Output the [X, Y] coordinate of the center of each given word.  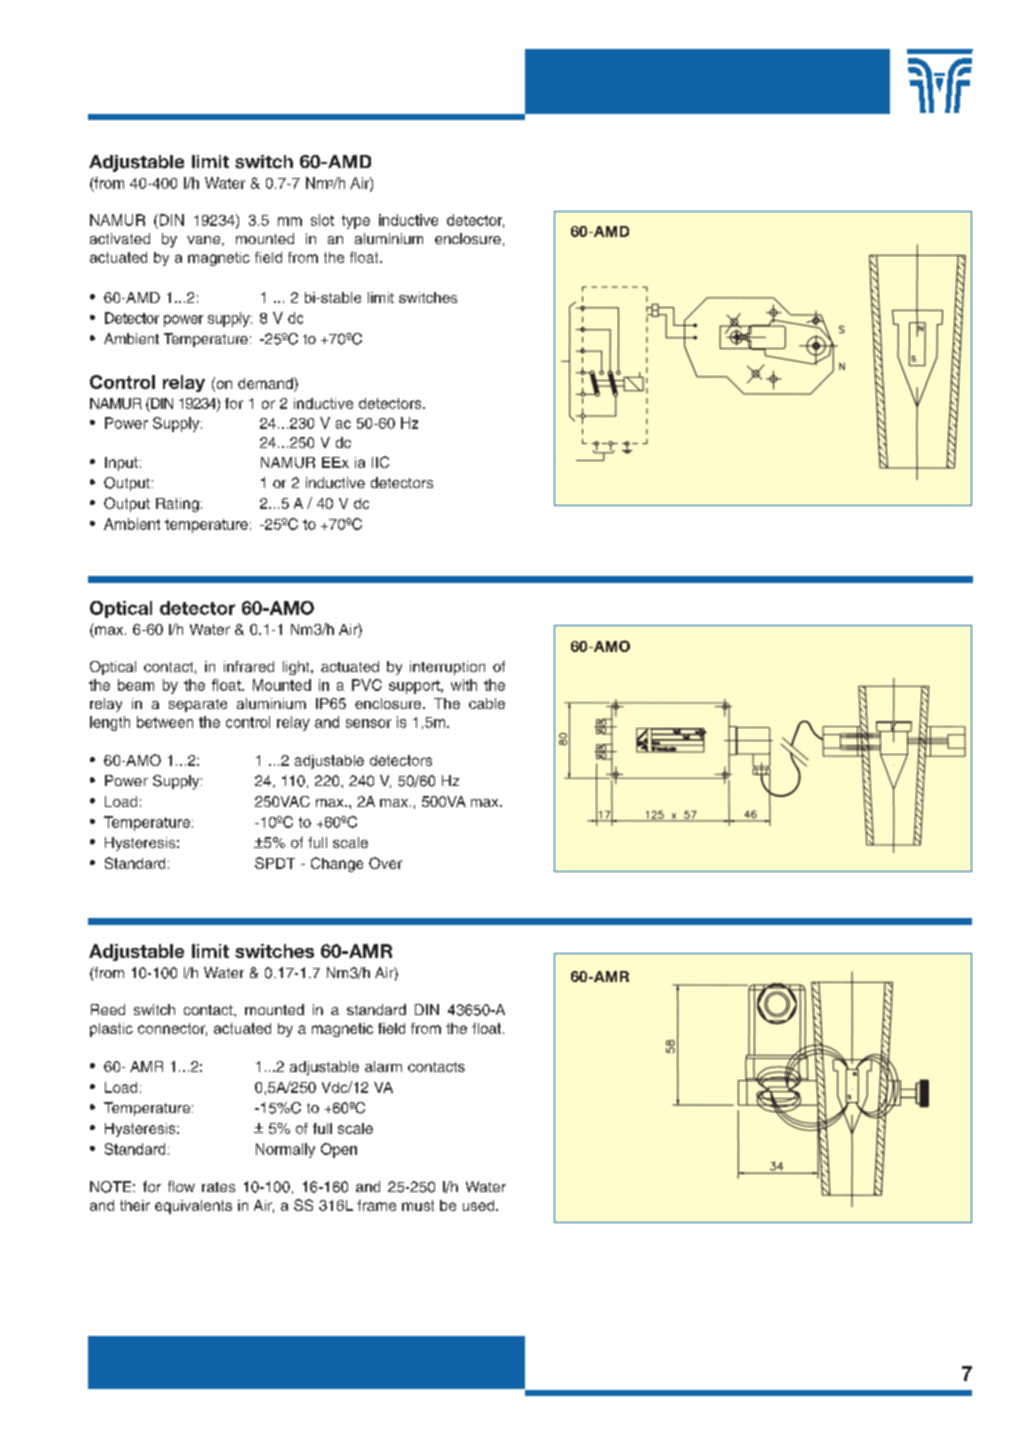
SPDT [275, 863]
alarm [383, 1066]
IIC [380, 462]
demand [266, 383]
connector [172, 1029]
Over [385, 863]
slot [322, 220]
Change [337, 864]
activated [120, 238]
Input [121, 464]
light [297, 668]
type [356, 222]
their [135, 1205]
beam [136, 685]
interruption [447, 668]
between [165, 722]
